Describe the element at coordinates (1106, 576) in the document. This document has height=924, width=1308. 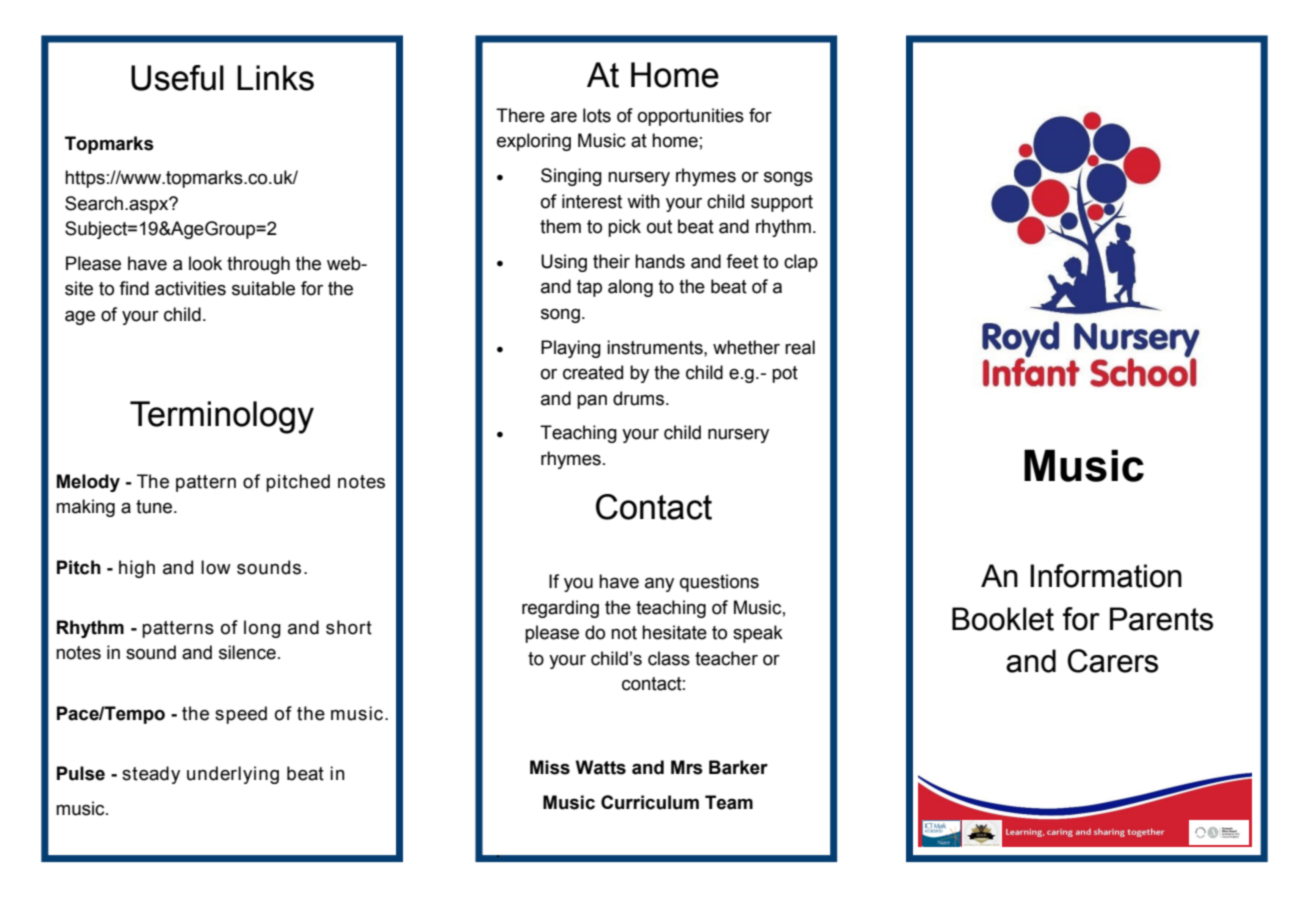
I see `Information` at that location.
